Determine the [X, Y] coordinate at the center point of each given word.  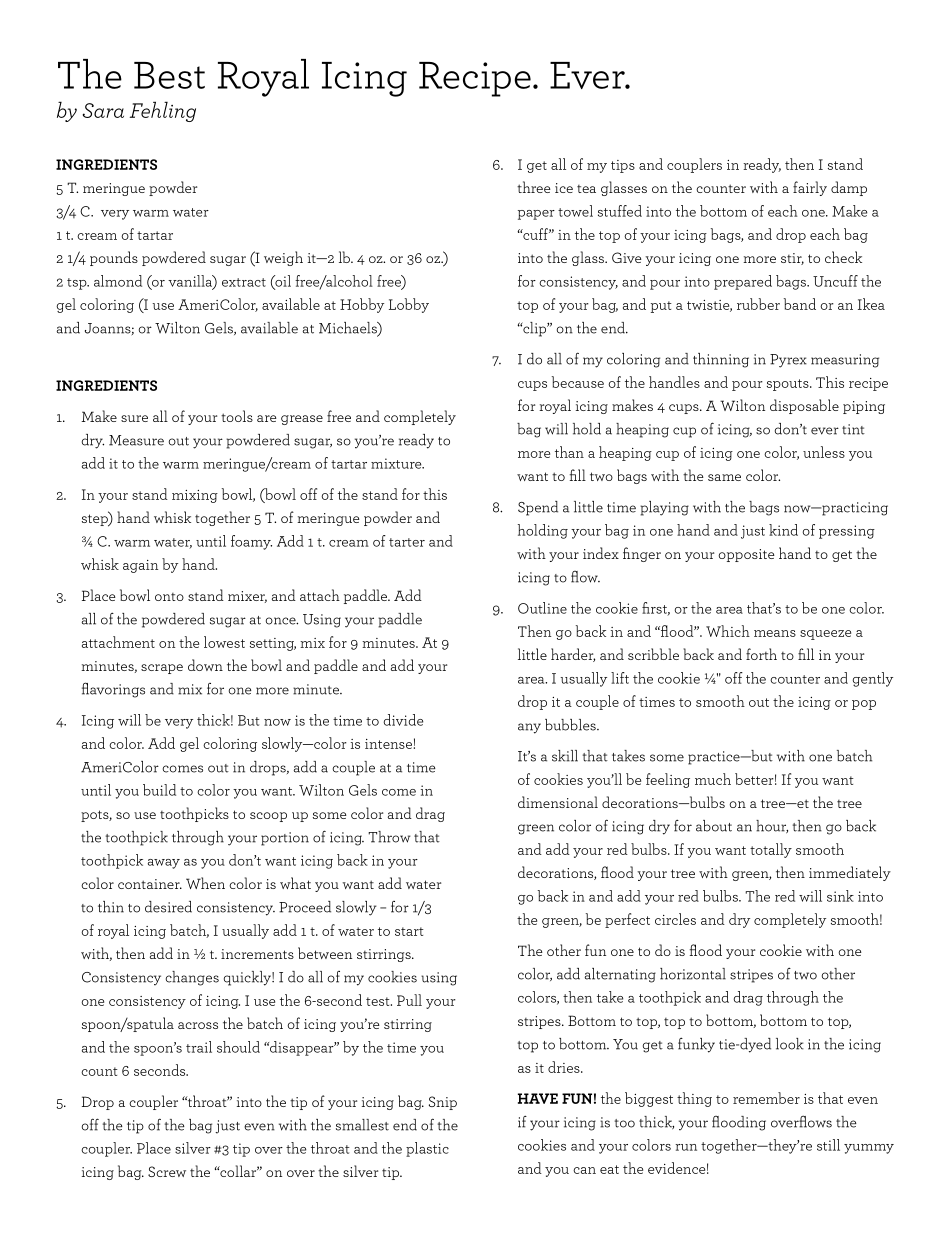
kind [783, 530]
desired [168, 907]
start [409, 931]
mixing [195, 496]
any [529, 728]
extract [244, 282]
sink [840, 896]
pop [864, 705]
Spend [538, 508]
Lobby [409, 305]
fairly [810, 188]
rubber [758, 304]
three [534, 187]
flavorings [113, 690]
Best [169, 75]
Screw [167, 1171]
